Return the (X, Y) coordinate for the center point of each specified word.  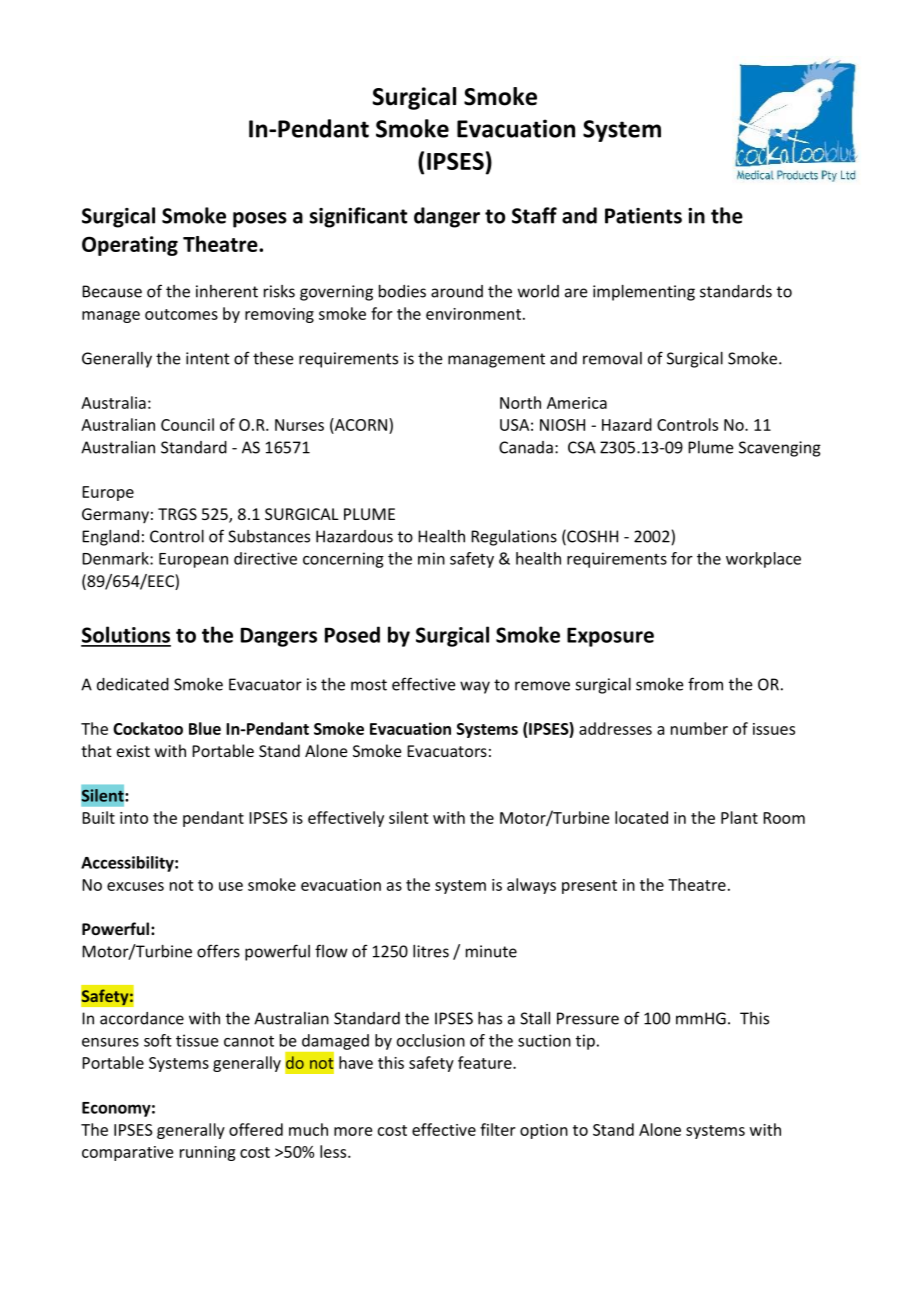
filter (498, 1129)
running (208, 1153)
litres (431, 951)
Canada (526, 447)
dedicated (133, 684)
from (705, 684)
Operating (130, 246)
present (589, 887)
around (457, 291)
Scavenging (780, 449)
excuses (135, 886)
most (369, 685)
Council (187, 424)
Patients (643, 216)
